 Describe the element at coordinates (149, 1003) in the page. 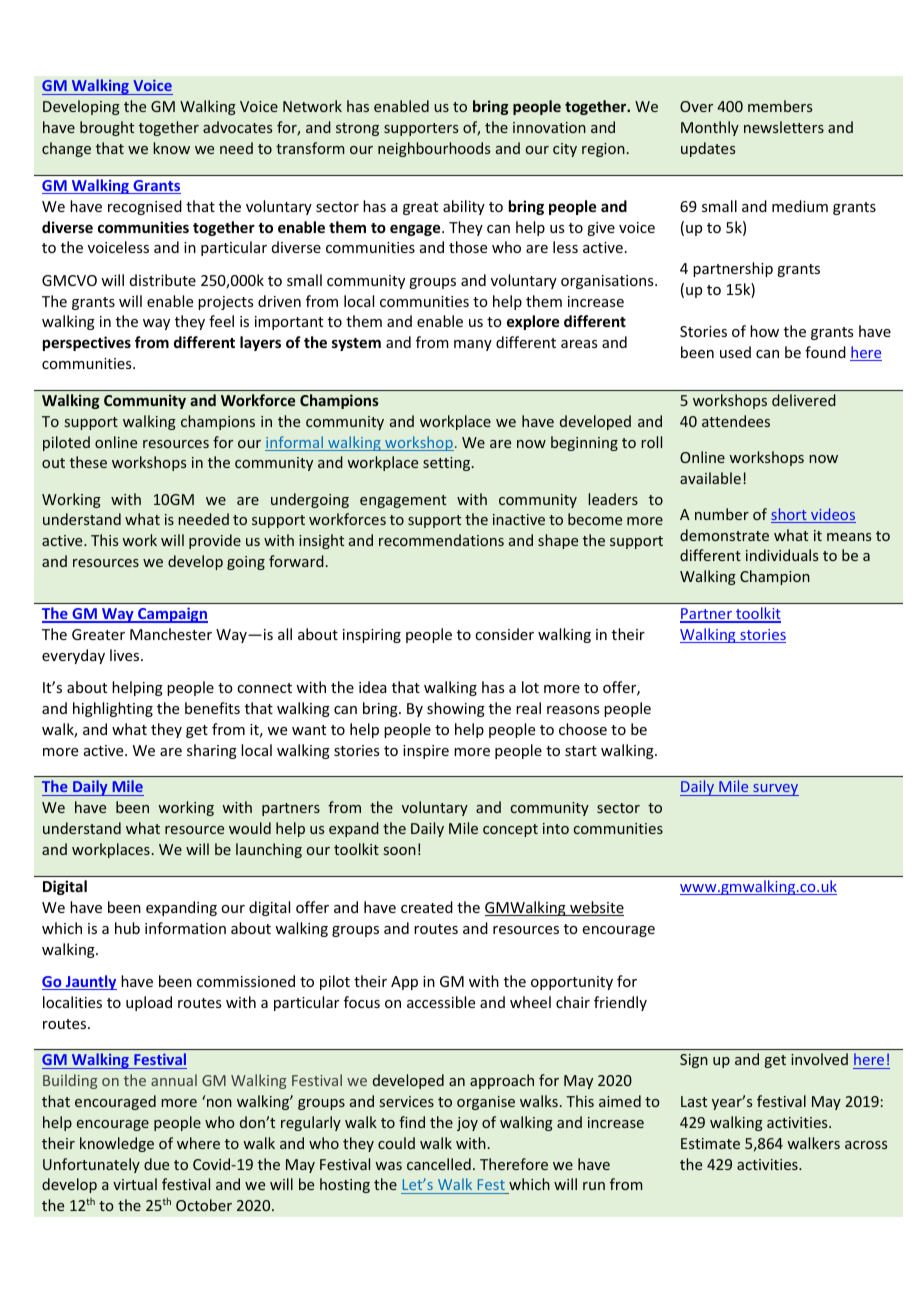

I see `upload` at that location.
